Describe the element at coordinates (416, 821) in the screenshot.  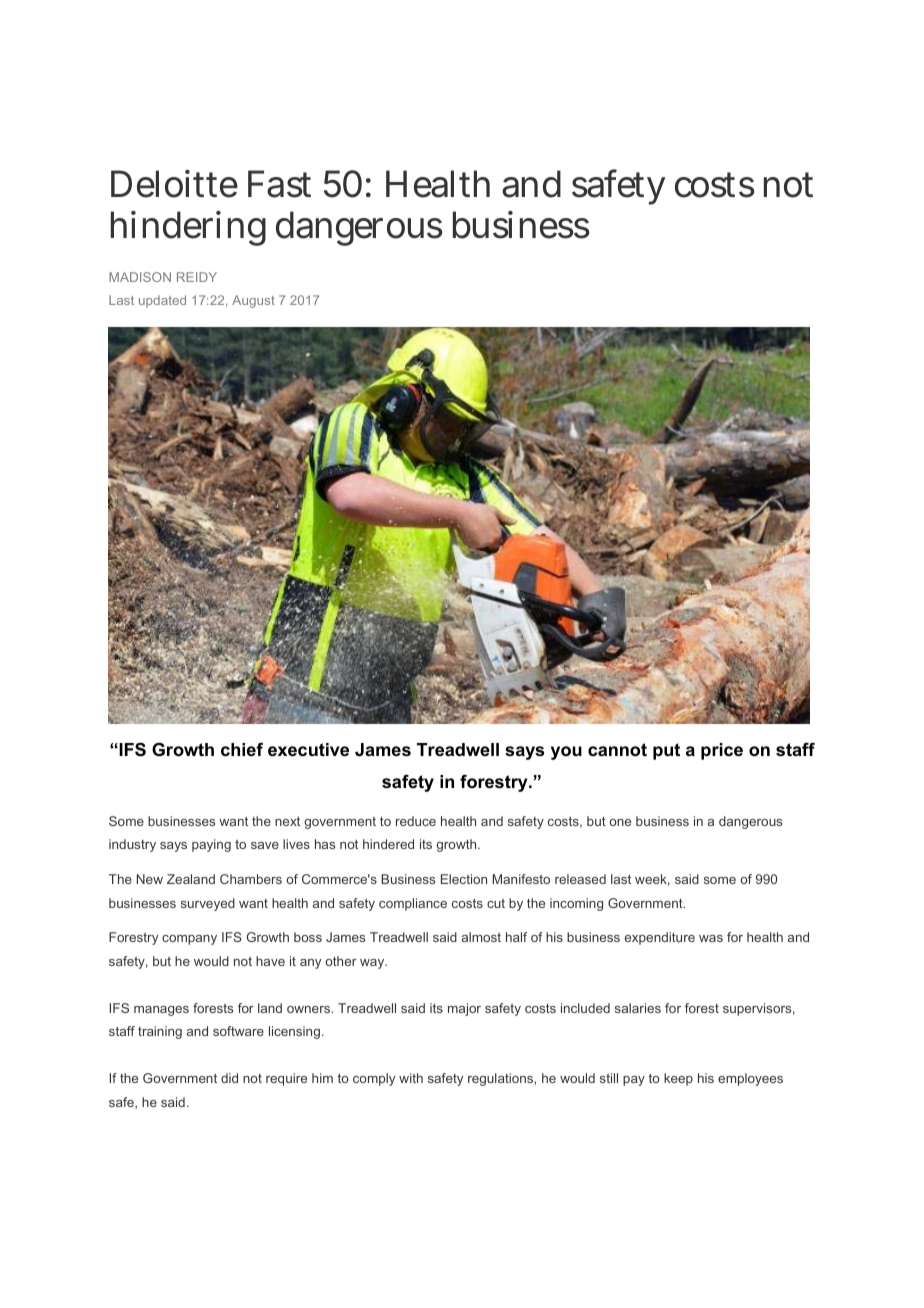
I see `reduce` at that location.
